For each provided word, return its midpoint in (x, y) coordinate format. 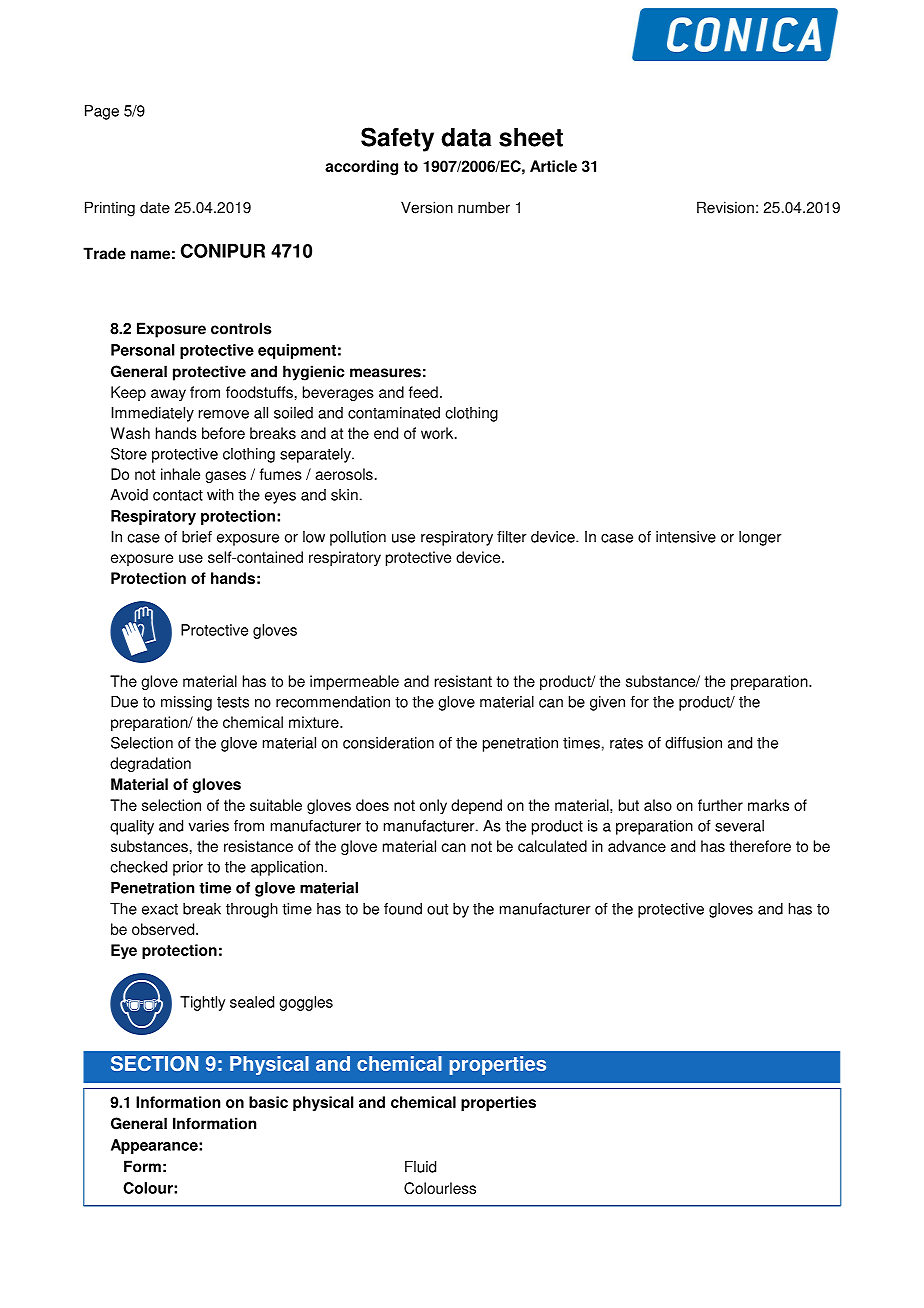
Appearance (155, 1146)
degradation (150, 764)
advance (637, 846)
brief (197, 537)
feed (423, 392)
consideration (388, 743)
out (437, 909)
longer (760, 538)
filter (512, 537)
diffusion (693, 743)
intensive (686, 537)
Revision (725, 207)
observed (164, 929)
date (155, 208)
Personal (143, 350)
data (466, 137)
